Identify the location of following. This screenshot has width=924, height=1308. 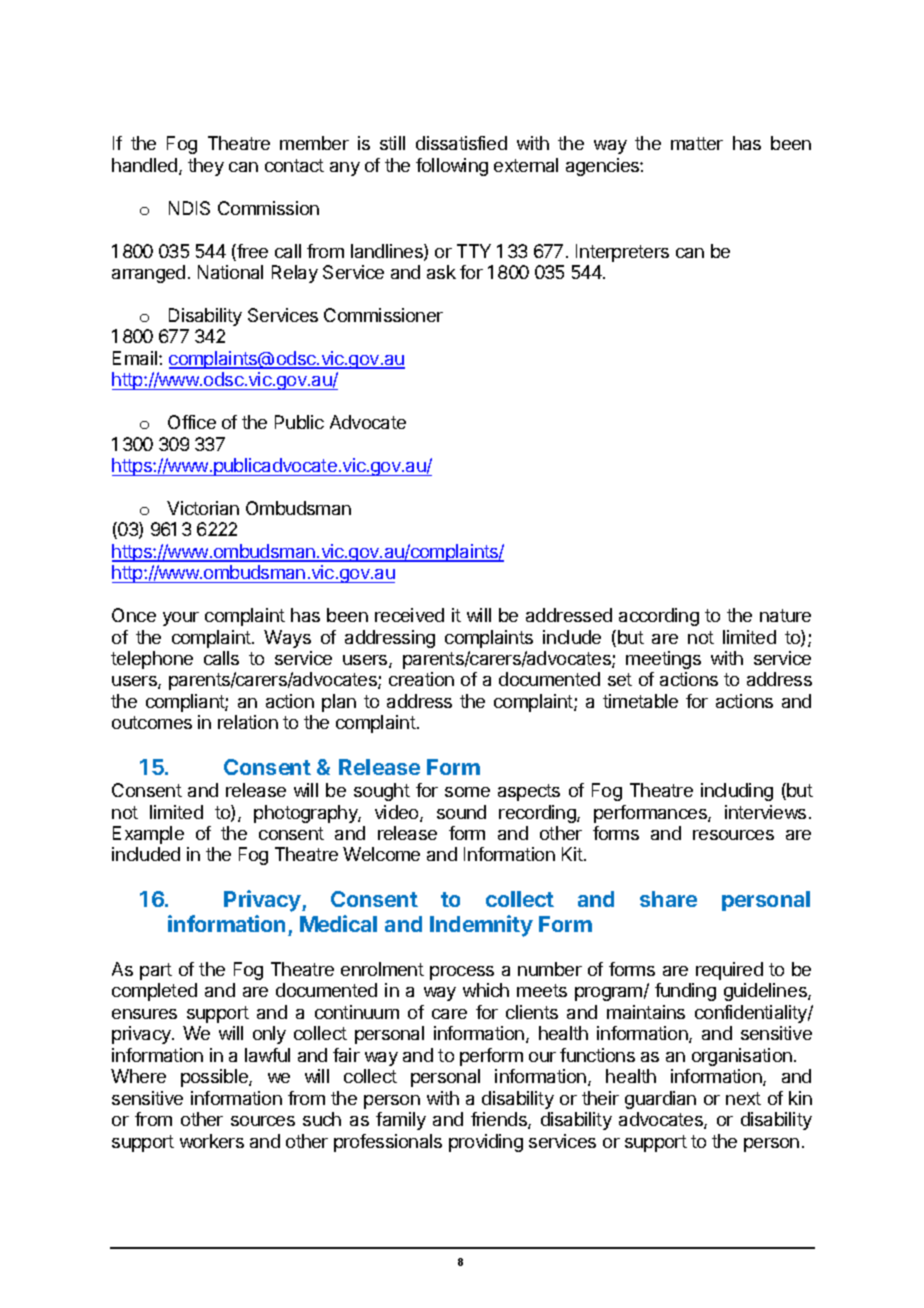
(452, 167).
